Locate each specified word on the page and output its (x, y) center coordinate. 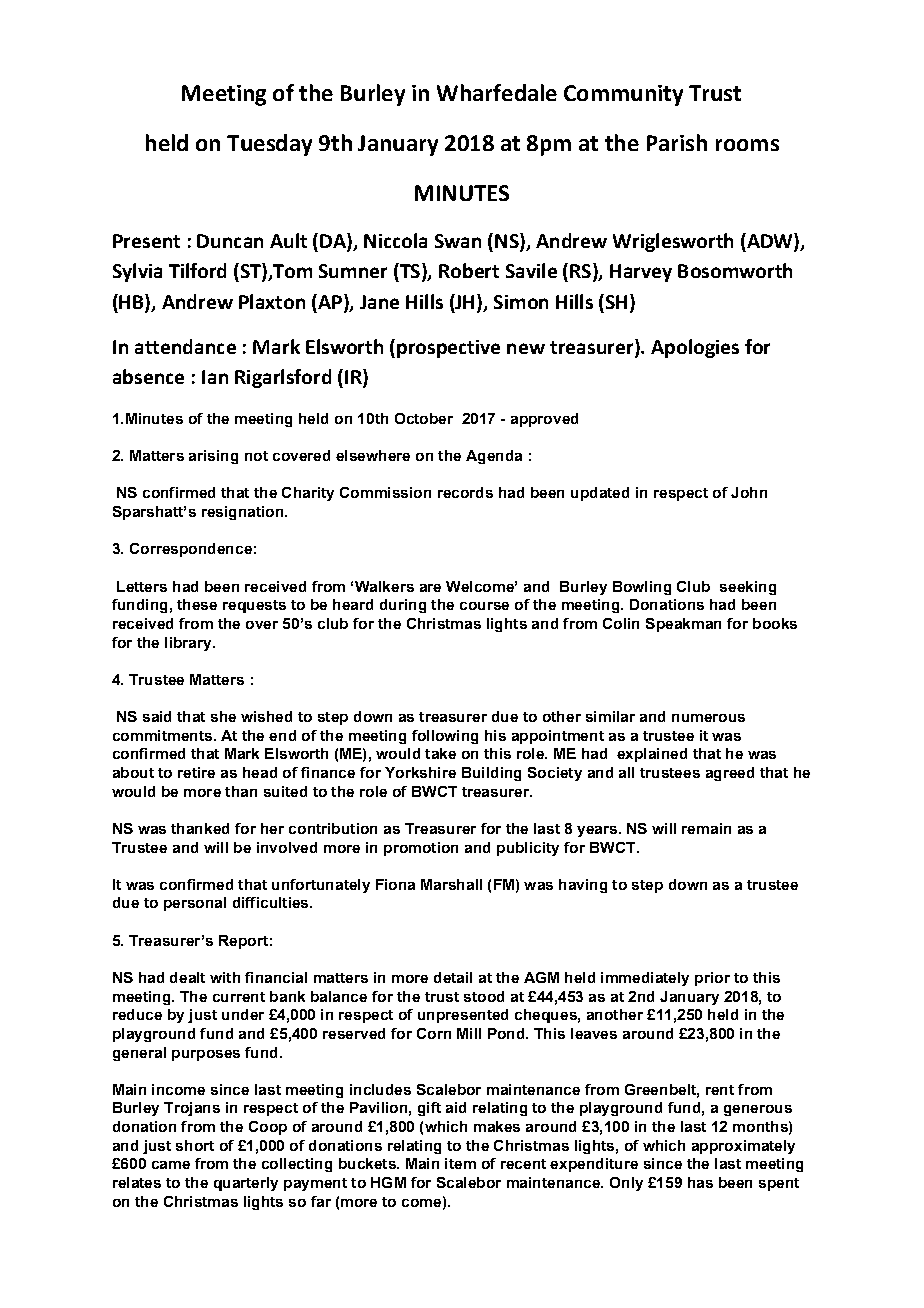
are (430, 588)
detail (453, 977)
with (225, 977)
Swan (458, 241)
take (440, 753)
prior (712, 979)
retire (196, 772)
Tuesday (269, 145)
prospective (448, 349)
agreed (730, 774)
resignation (244, 513)
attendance (185, 346)
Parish (677, 142)
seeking (748, 588)
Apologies (695, 348)
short (195, 1145)
